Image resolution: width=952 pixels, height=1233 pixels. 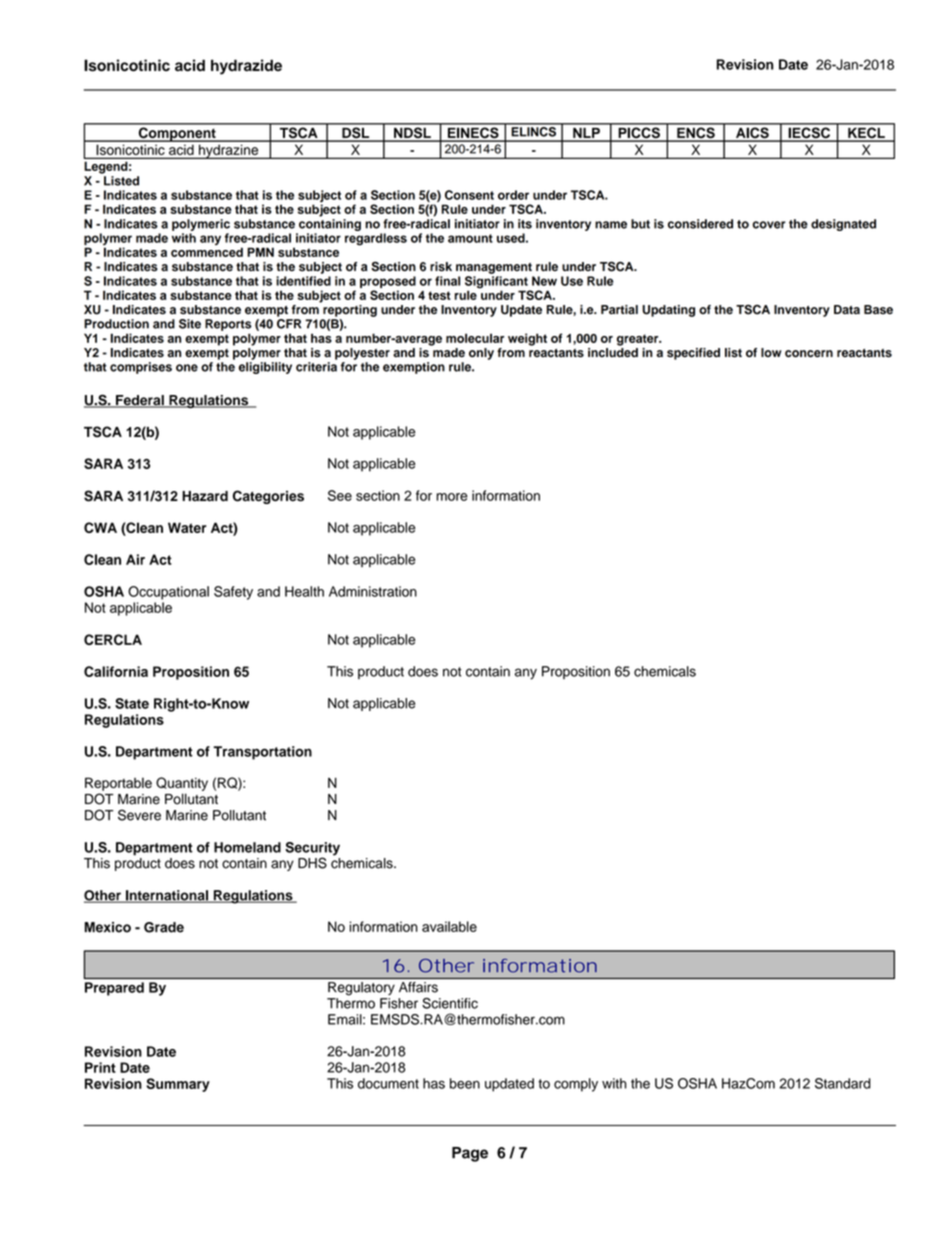 I want to click on commenced, so click(x=207, y=252).
